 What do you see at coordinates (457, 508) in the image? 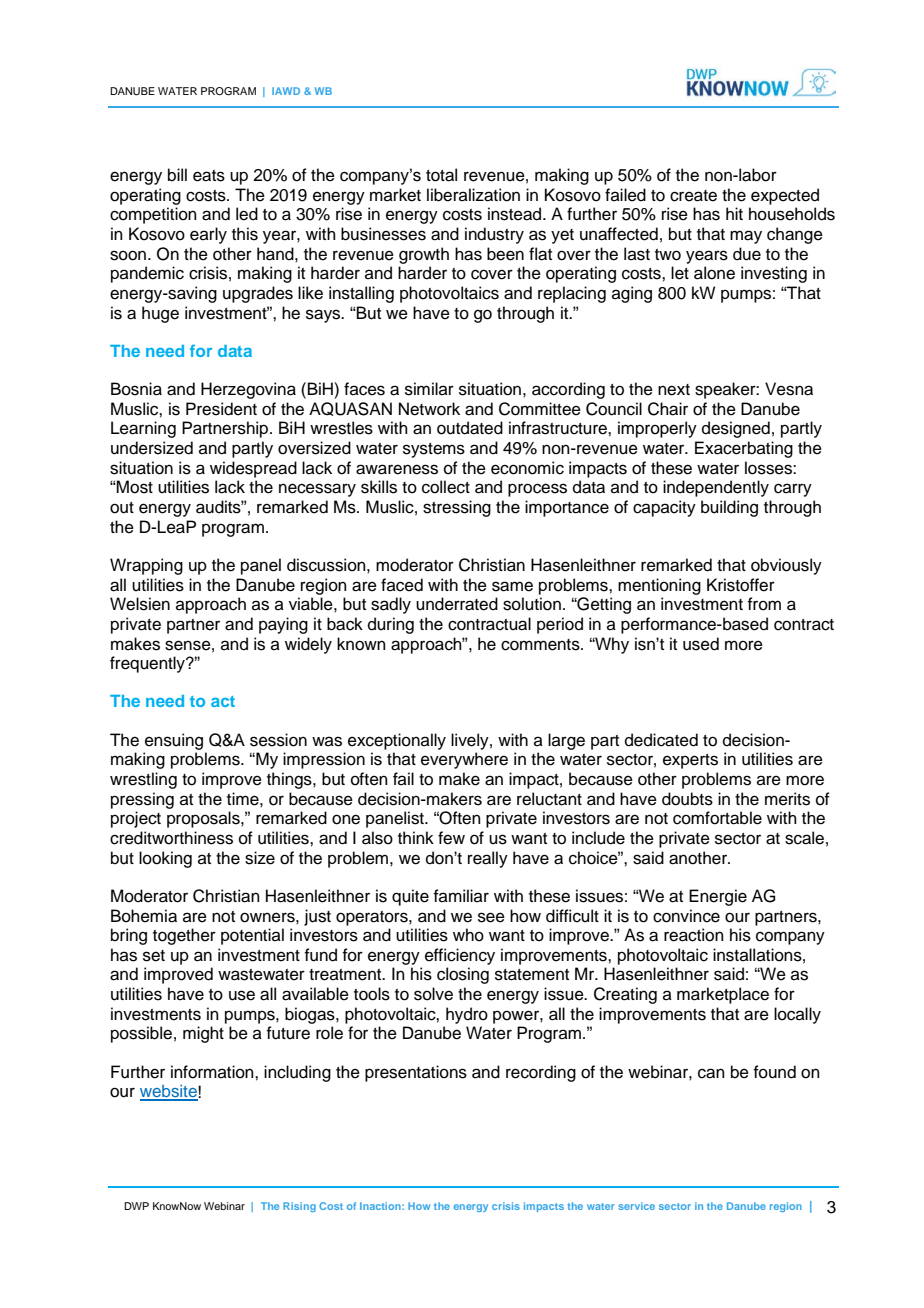
I see `stressing` at bounding box center [457, 508].
